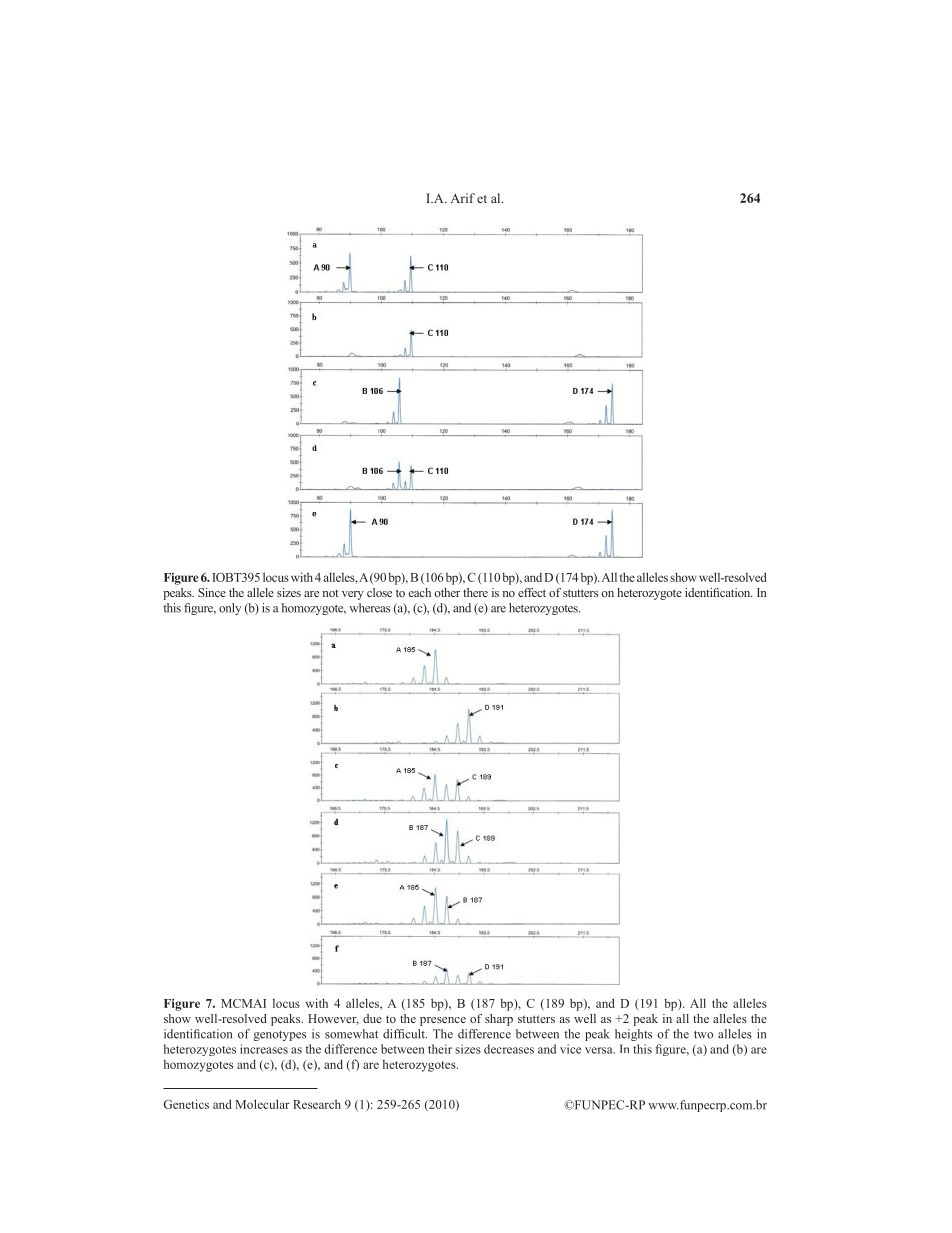 The height and width of the page is (1233, 952). I want to click on their, so click(440, 1049).
